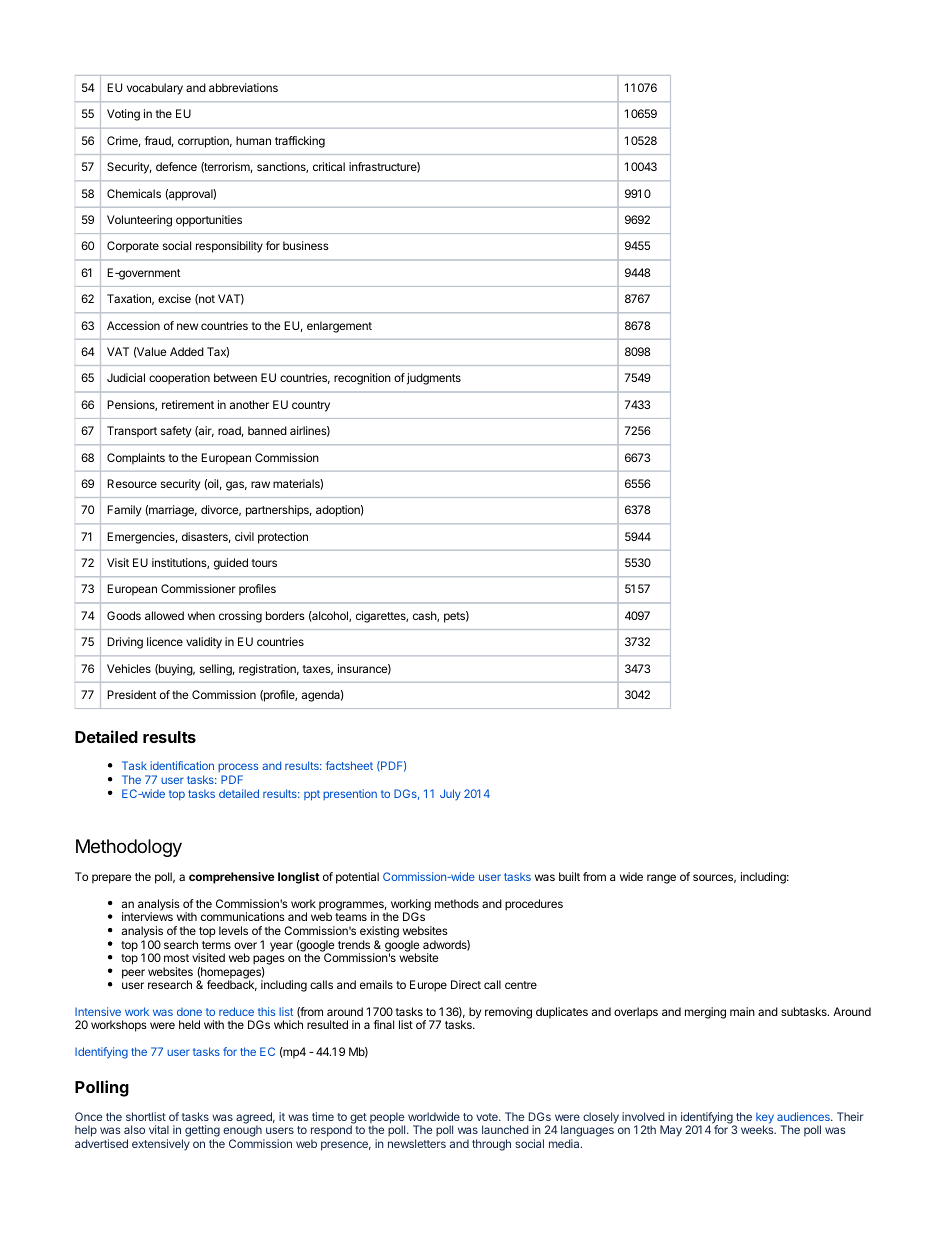  What do you see at coordinates (300, 142) in the screenshot?
I see `trafficking` at bounding box center [300, 142].
